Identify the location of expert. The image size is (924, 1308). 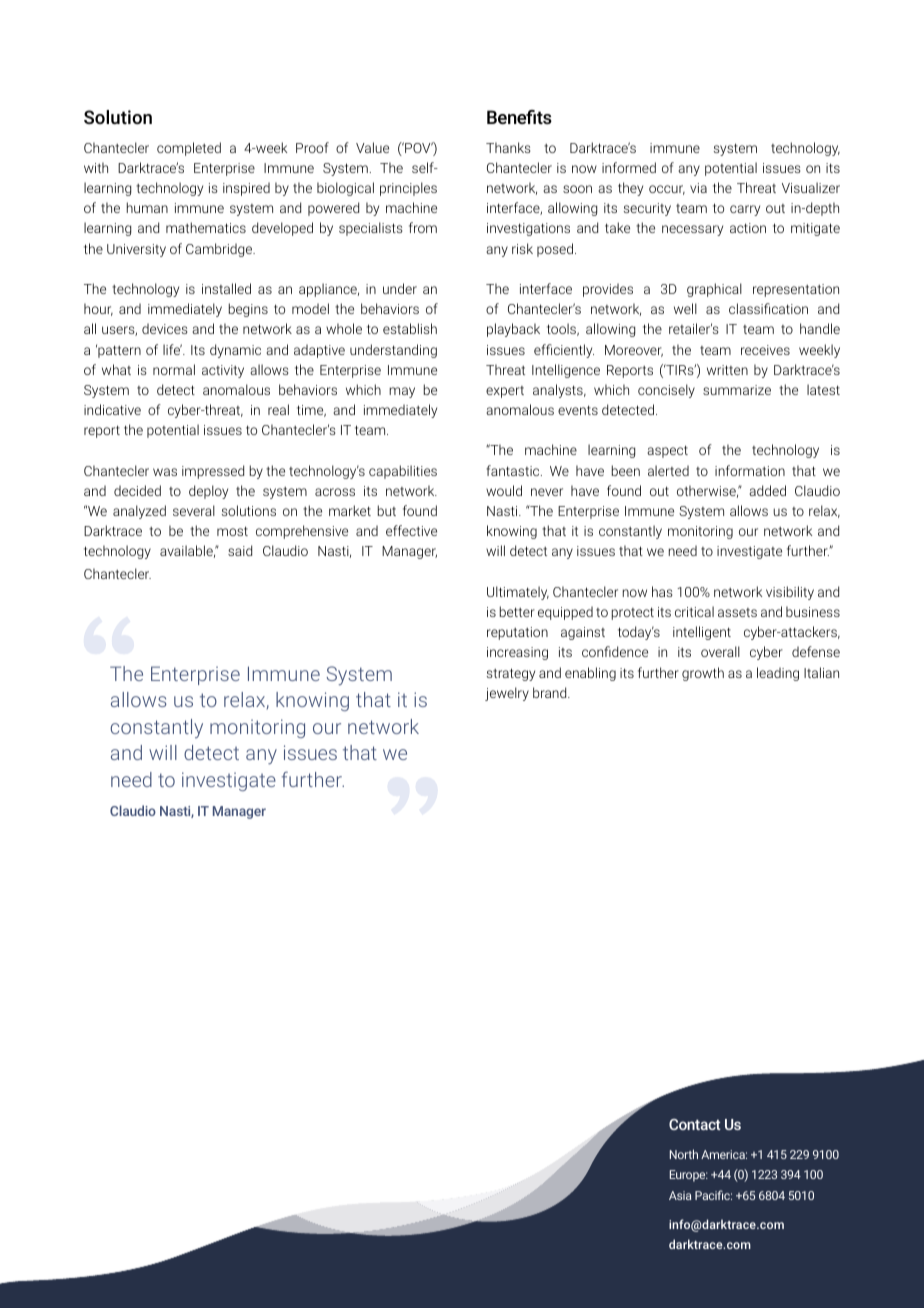
(505, 392).
